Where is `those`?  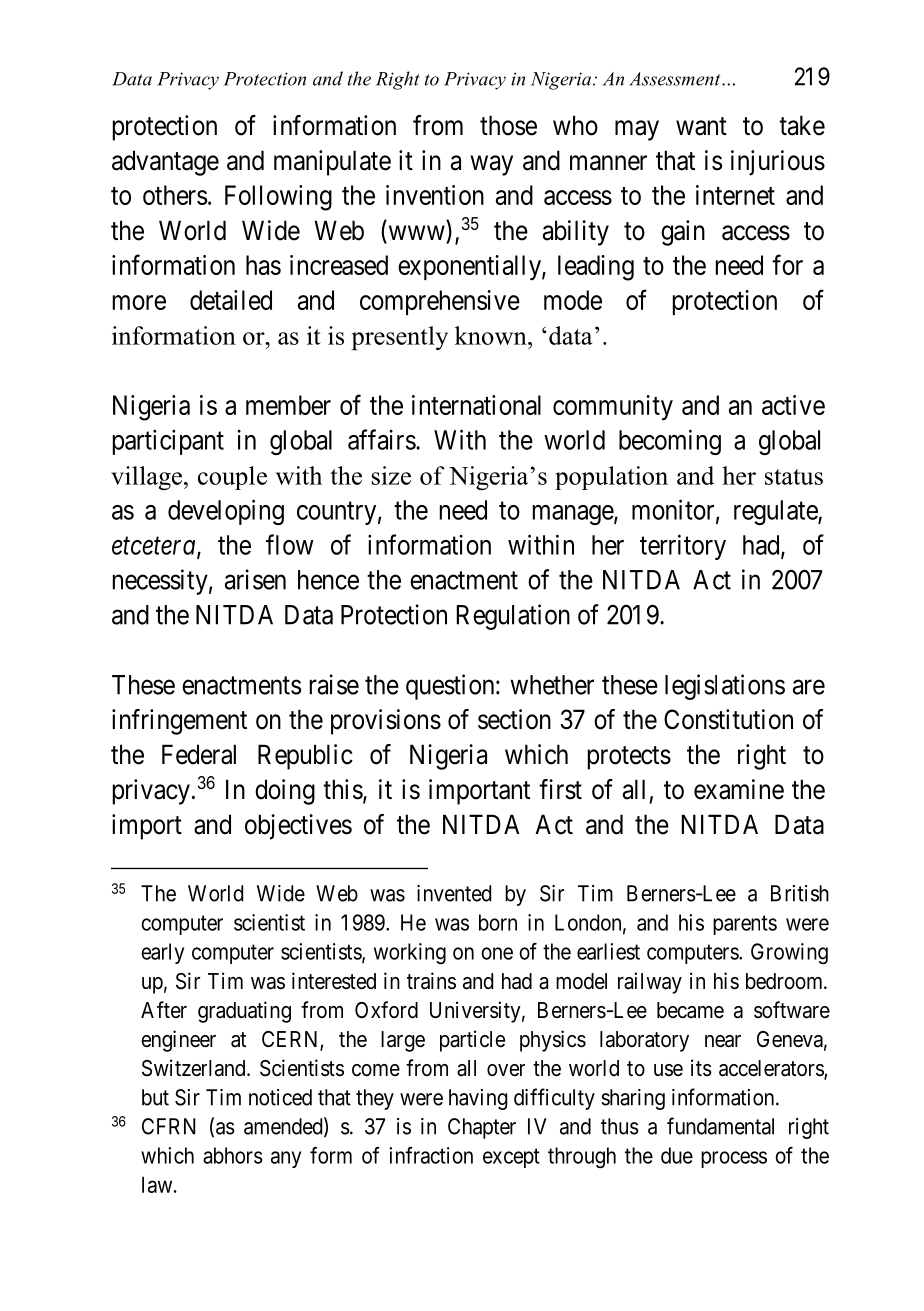
those is located at coordinates (508, 125).
